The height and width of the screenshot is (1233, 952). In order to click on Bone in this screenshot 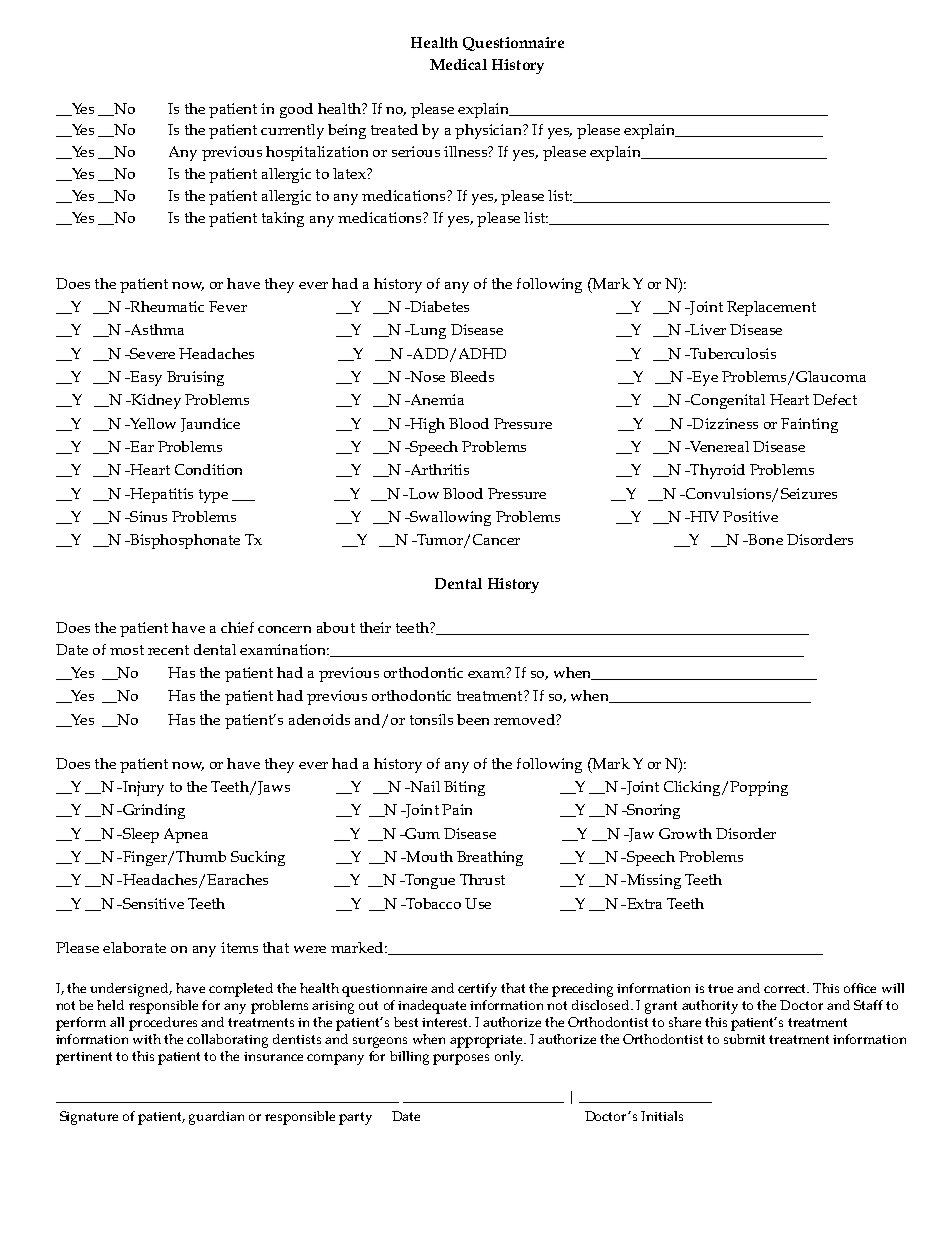, I will do `click(764, 539)`.
